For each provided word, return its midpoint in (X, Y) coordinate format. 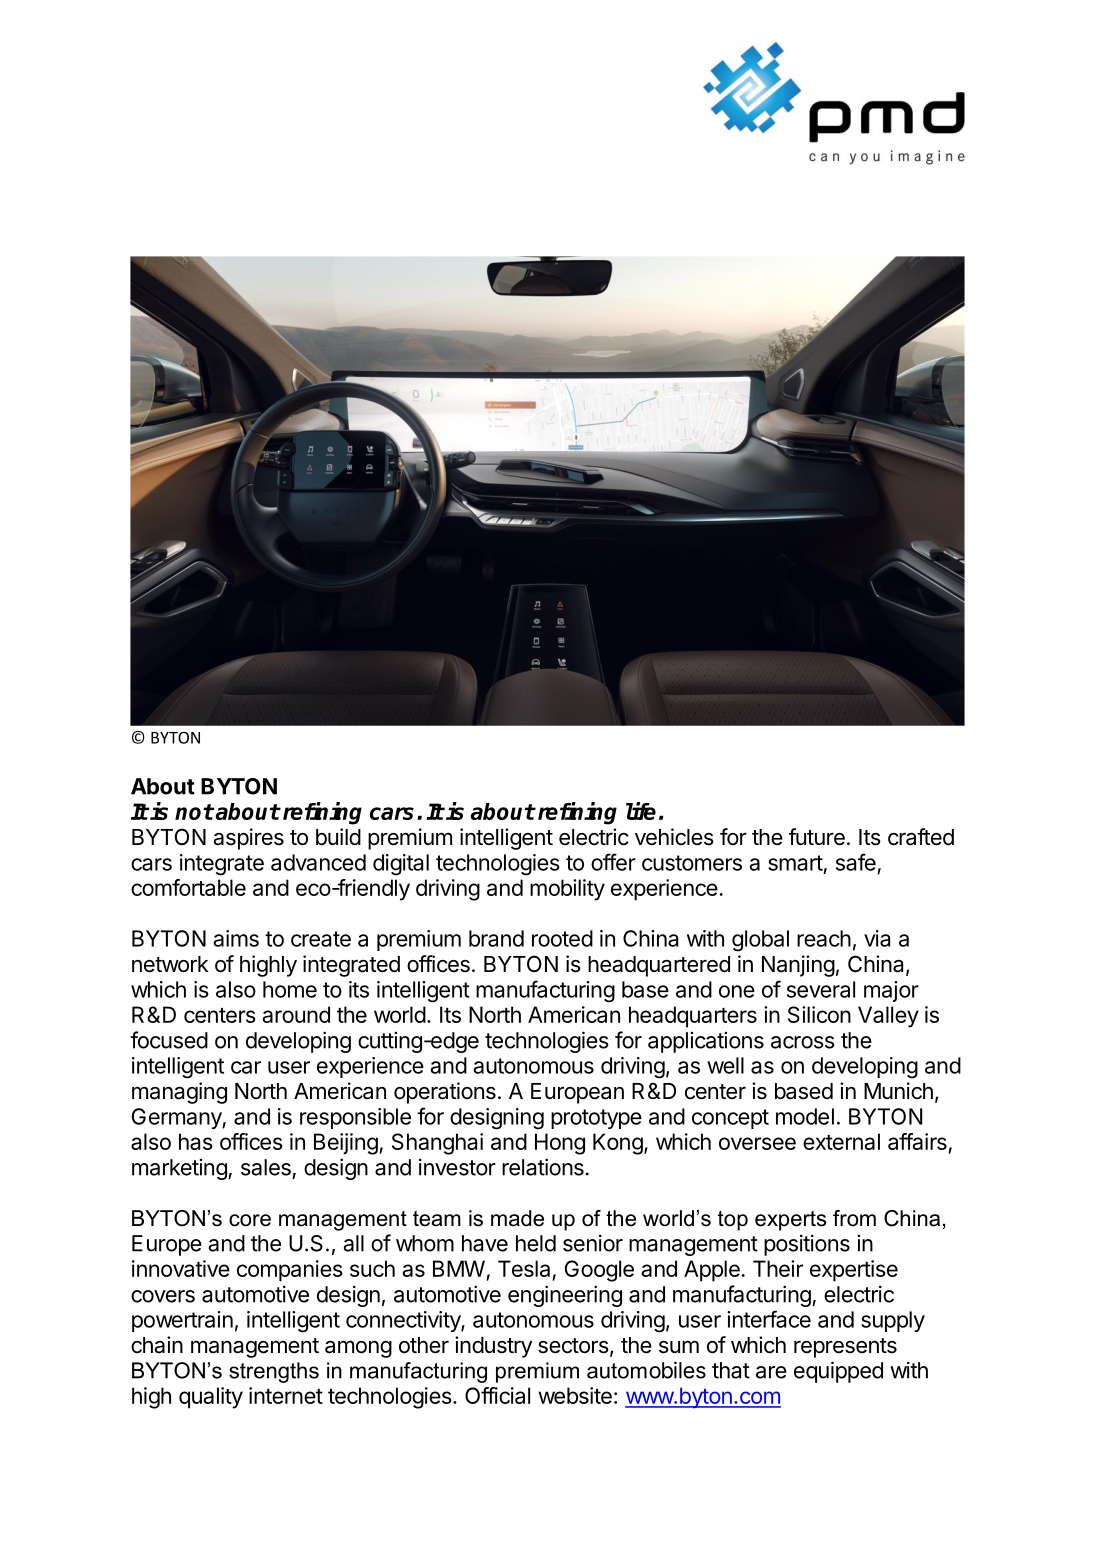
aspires (248, 839)
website (575, 1395)
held (536, 1243)
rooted (562, 938)
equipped (838, 1372)
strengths (274, 1372)
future (817, 837)
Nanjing (798, 966)
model (805, 1116)
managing (179, 1093)
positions (807, 1245)
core (250, 1220)
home (290, 989)
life (641, 811)
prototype (596, 1119)
